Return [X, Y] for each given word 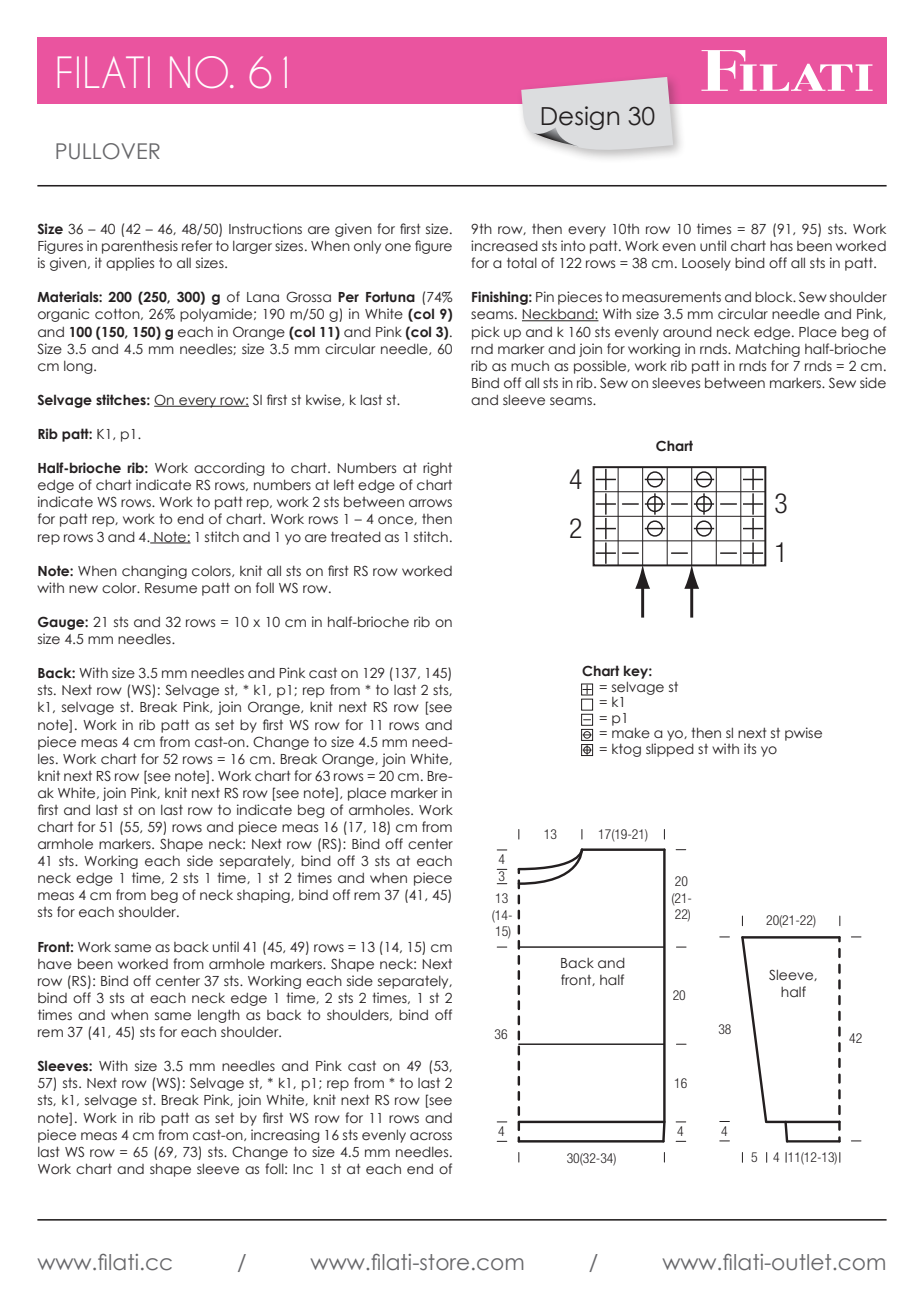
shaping [264, 896]
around [687, 332]
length [219, 1016]
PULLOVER [108, 151]
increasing [285, 1136]
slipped [670, 750]
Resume [171, 588]
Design [580, 119]
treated [356, 536]
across [431, 1136]
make [631, 733]
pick [486, 333]
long [79, 367]
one [398, 247]
